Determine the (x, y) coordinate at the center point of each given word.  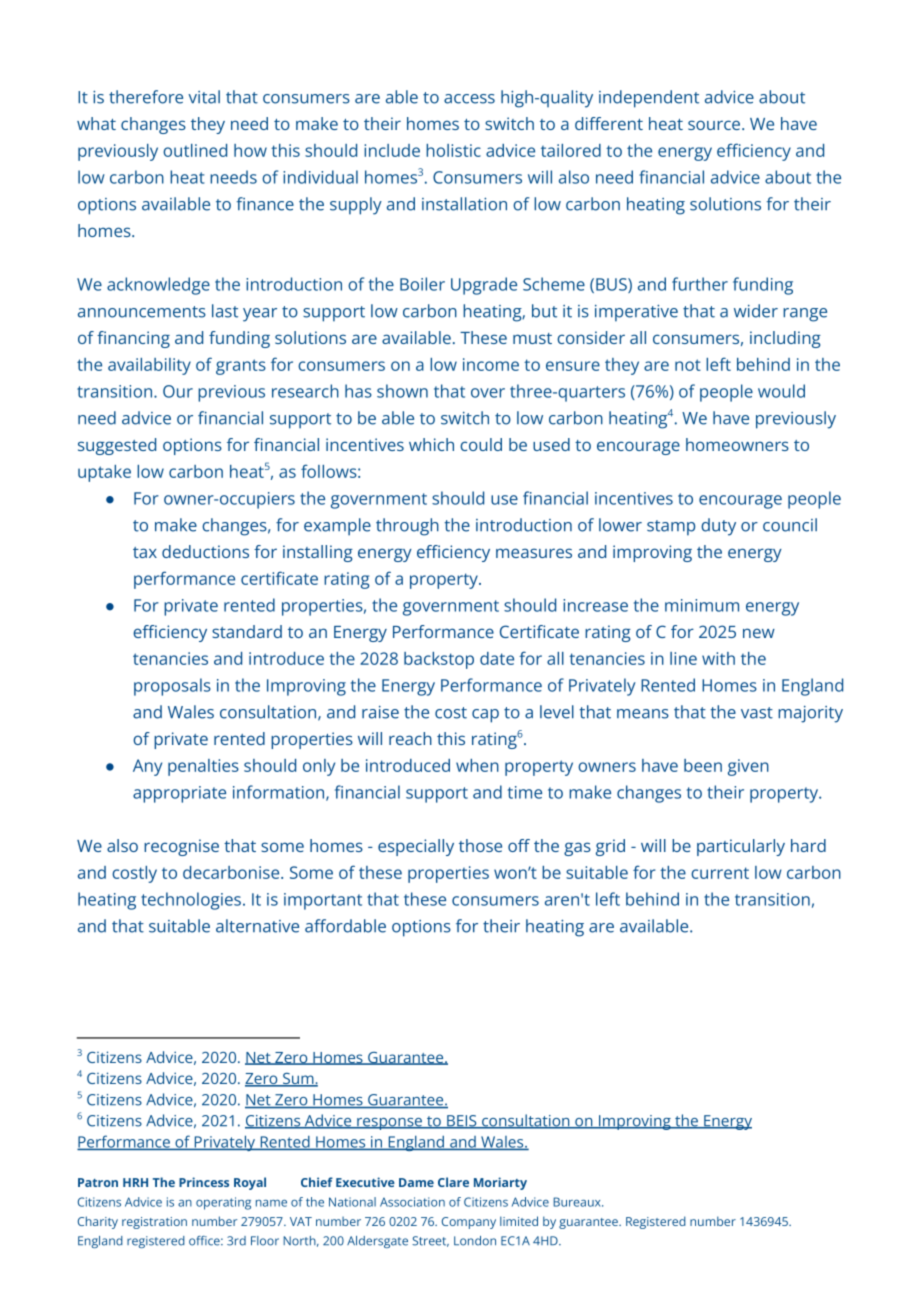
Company (469, 1223)
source (715, 125)
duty (718, 527)
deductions (205, 551)
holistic (453, 150)
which (431, 444)
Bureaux (578, 1202)
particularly (741, 847)
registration (154, 1223)
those (480, 845)
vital (204, 97)
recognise (181, 847)
